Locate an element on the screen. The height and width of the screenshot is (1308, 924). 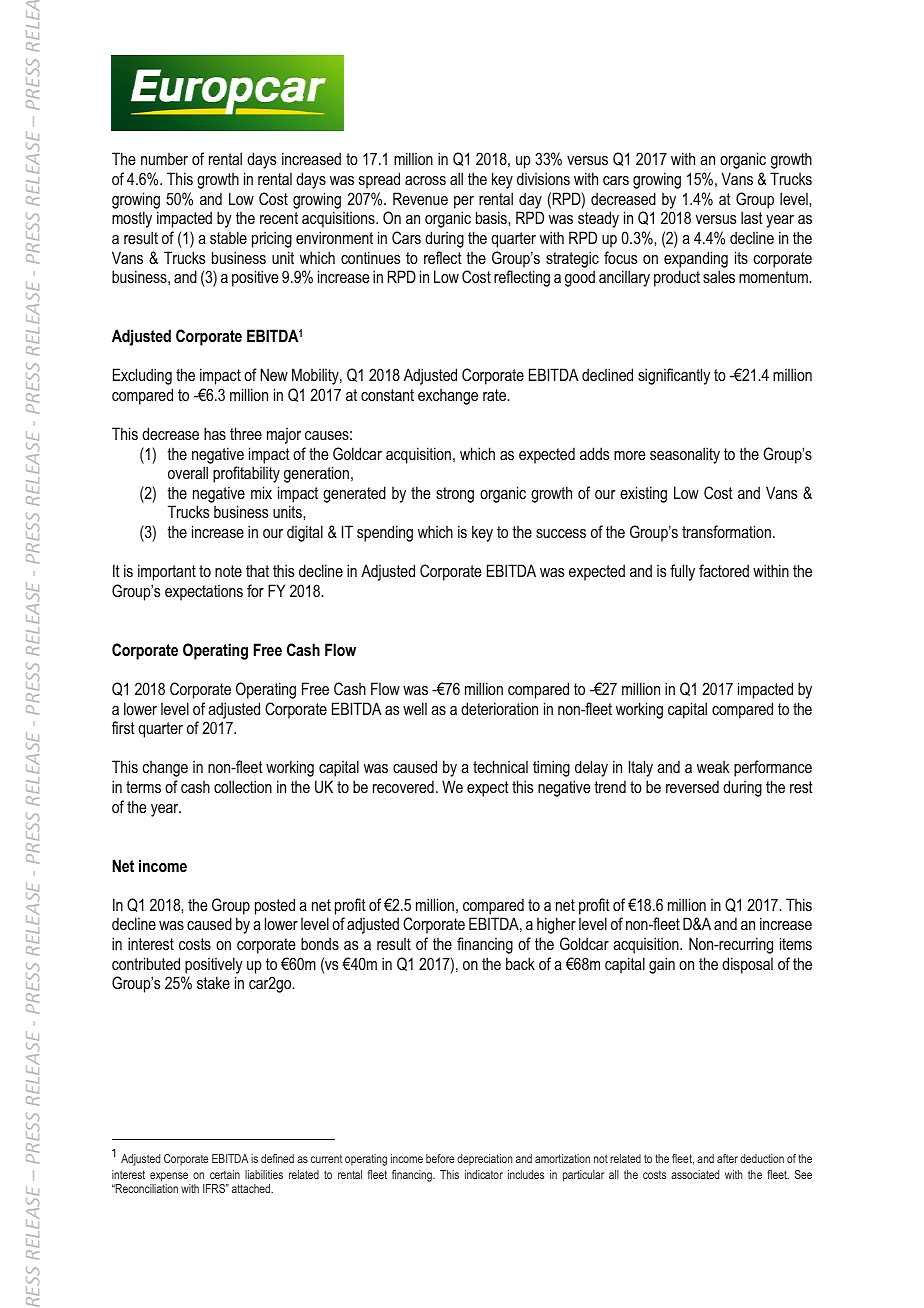
recovered is located at coordinates (403, 786).
